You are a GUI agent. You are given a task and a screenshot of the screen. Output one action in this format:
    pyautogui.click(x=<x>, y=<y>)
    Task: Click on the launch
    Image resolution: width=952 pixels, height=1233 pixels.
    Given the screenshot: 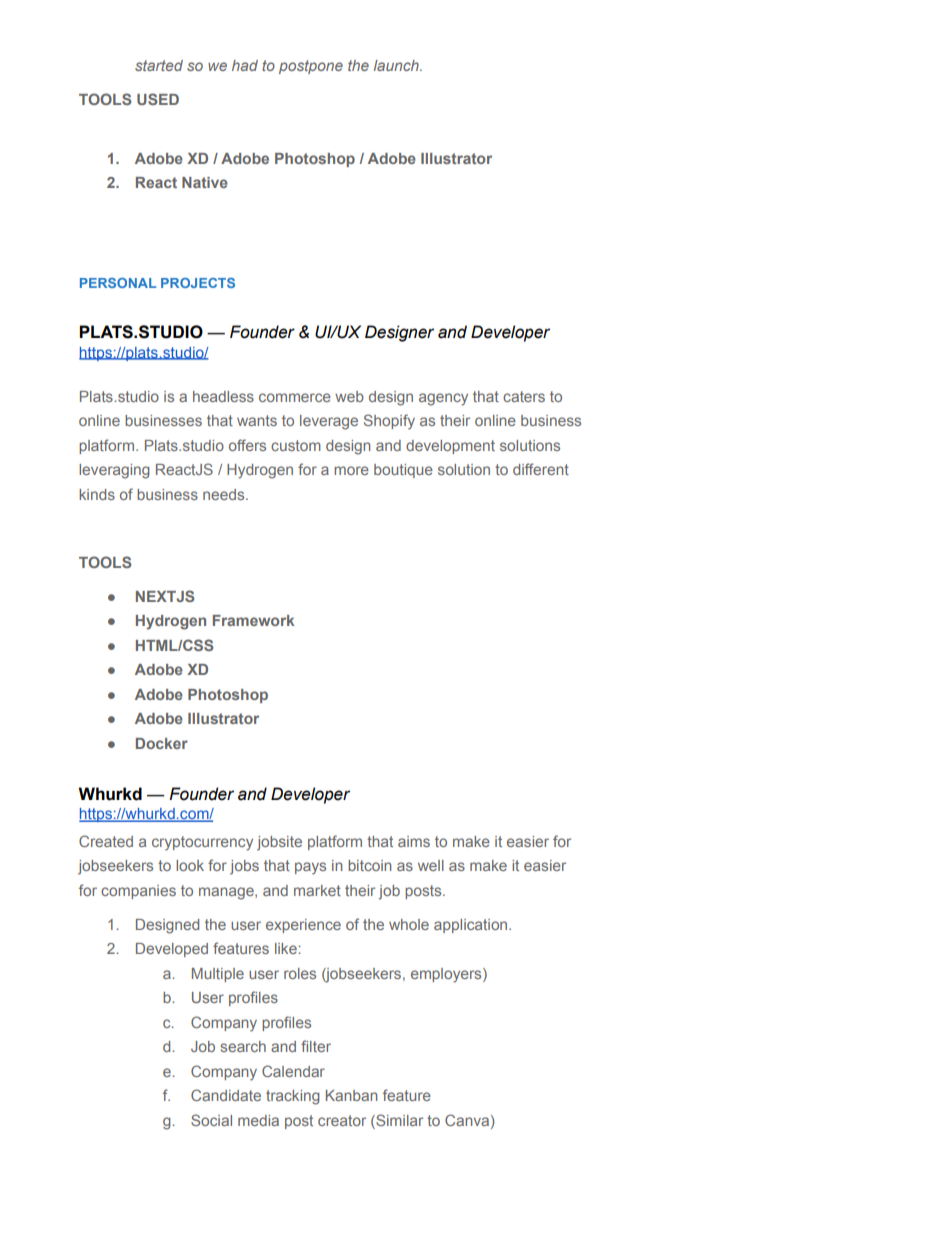 What is the action you would take?
    pyautogui.click(x=397, y=65)
